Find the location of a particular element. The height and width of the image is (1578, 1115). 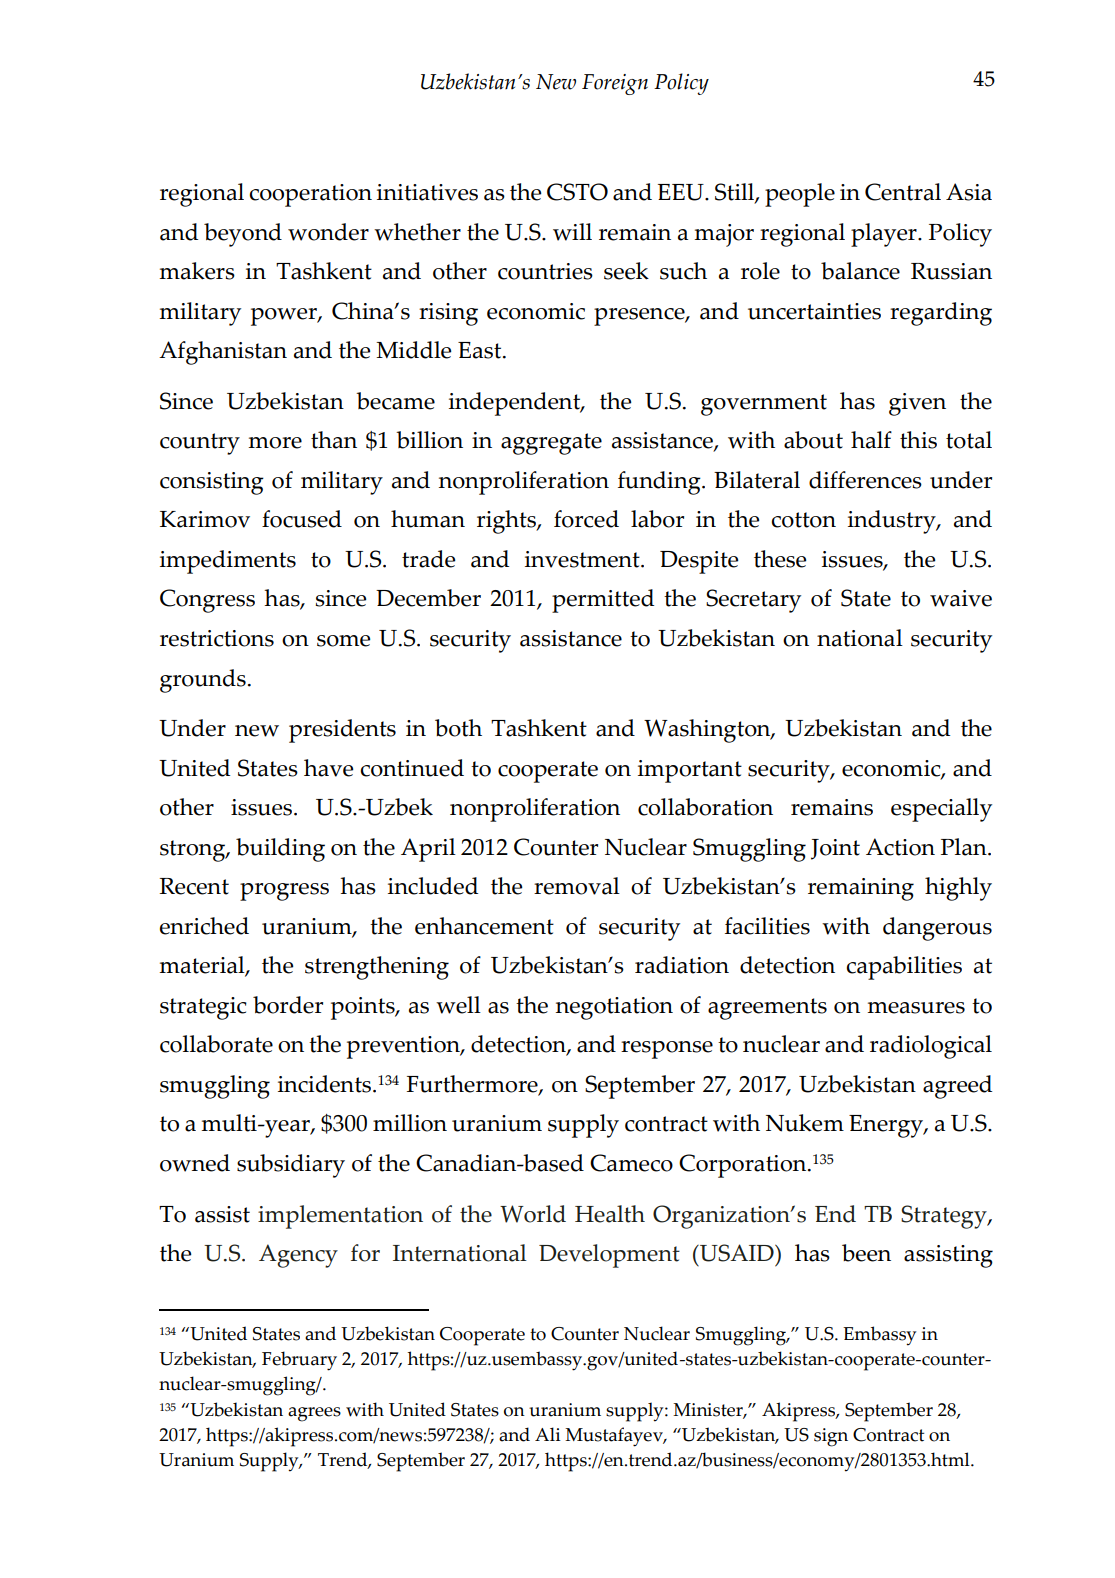

agrees is located at coordinates (314, 1414).
